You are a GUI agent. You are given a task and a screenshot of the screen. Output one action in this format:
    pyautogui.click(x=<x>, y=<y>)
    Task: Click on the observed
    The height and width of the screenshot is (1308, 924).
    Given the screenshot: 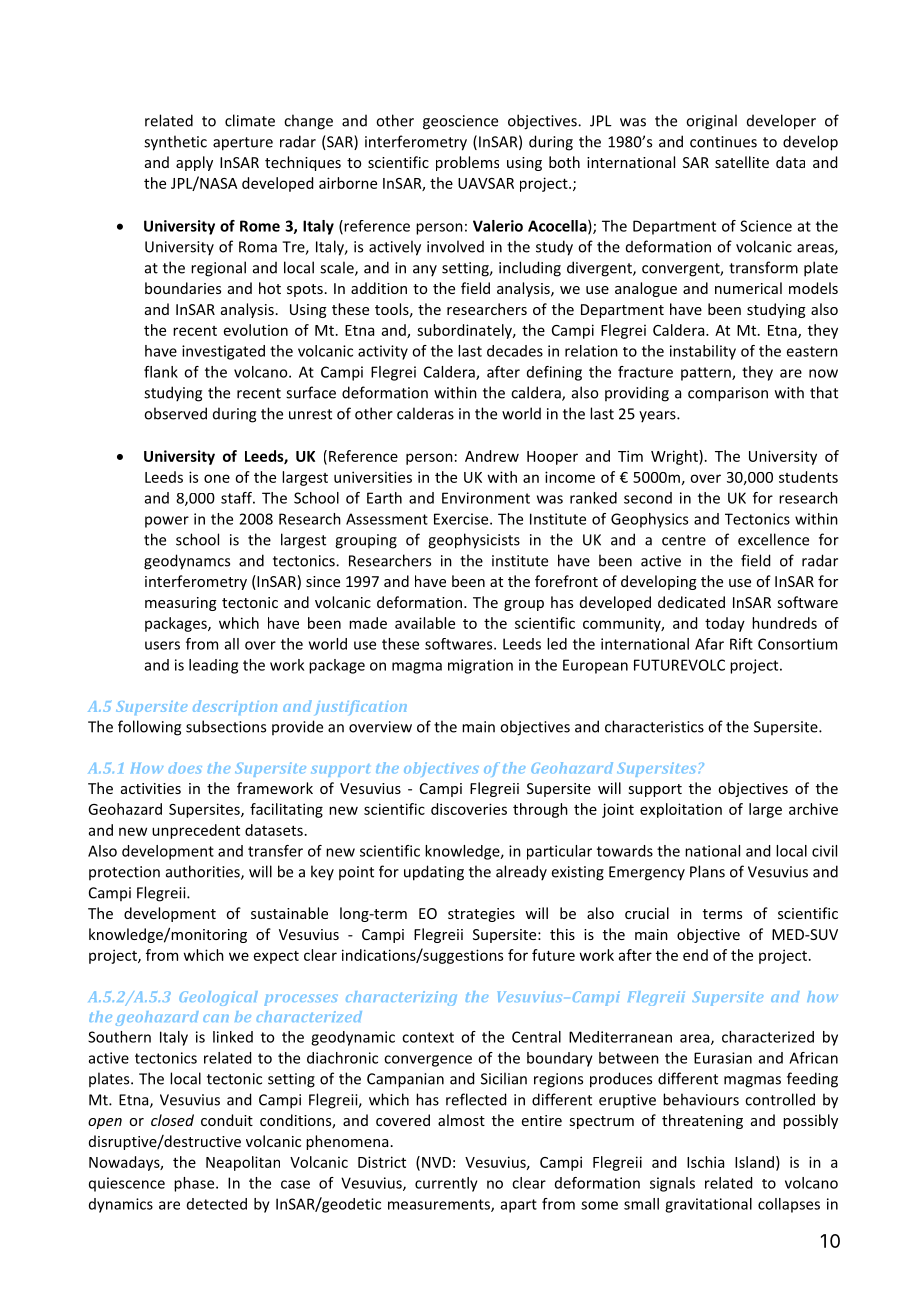 What is the action you would take?
    pyautogui.click(x=175, y=413)
